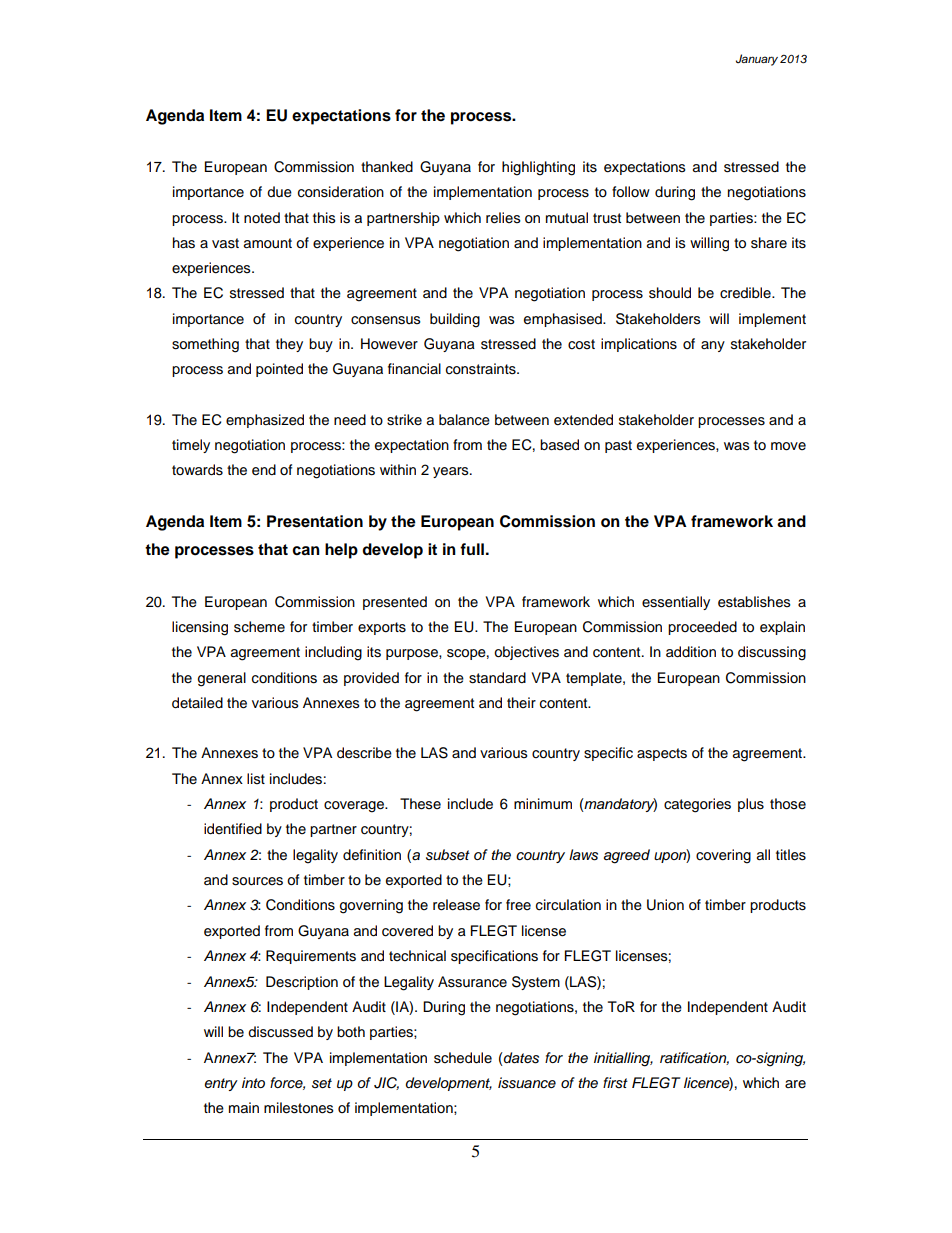  I want to click on January, so click(757, 60).
